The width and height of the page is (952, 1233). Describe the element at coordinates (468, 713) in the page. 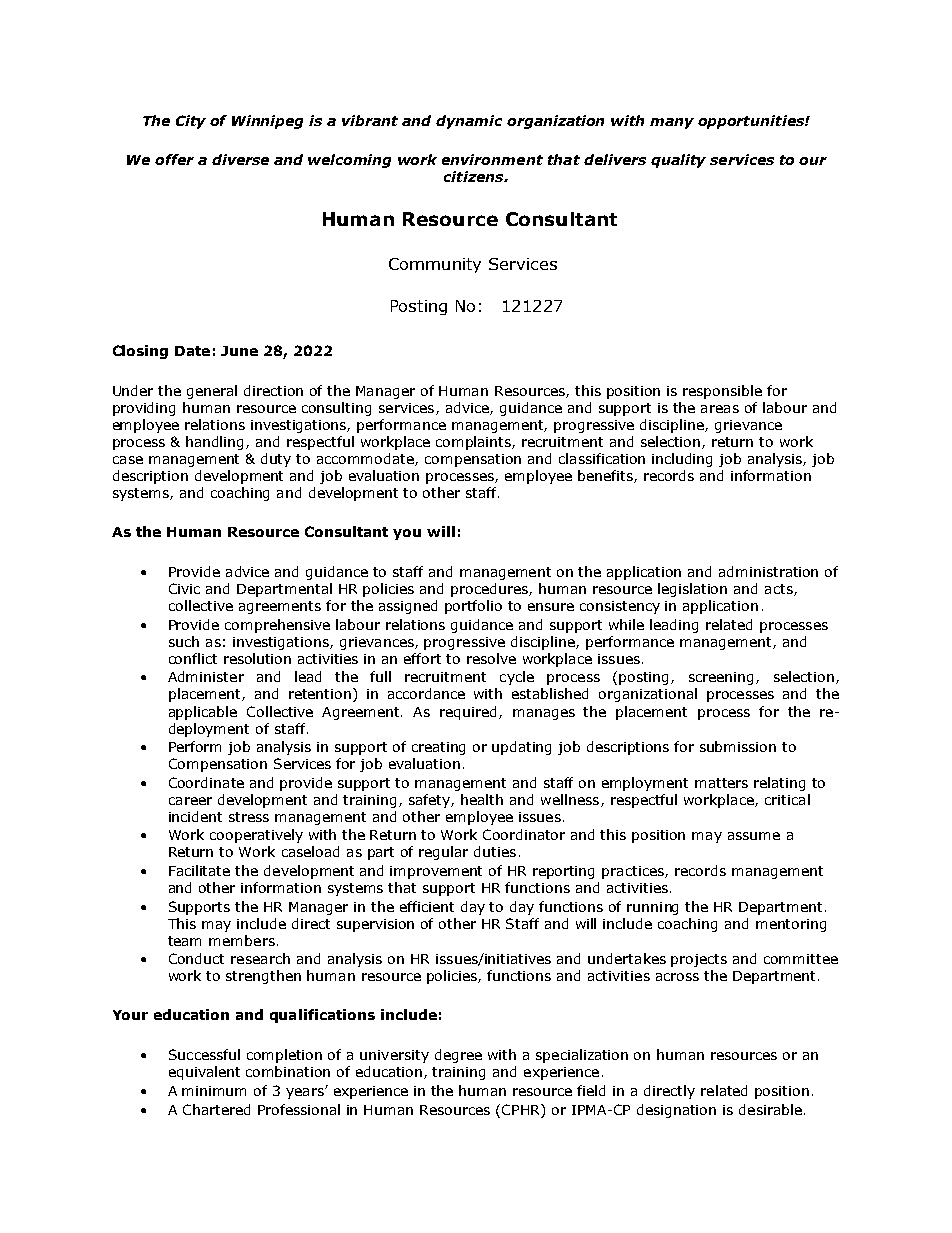

I see `required` at that location.
